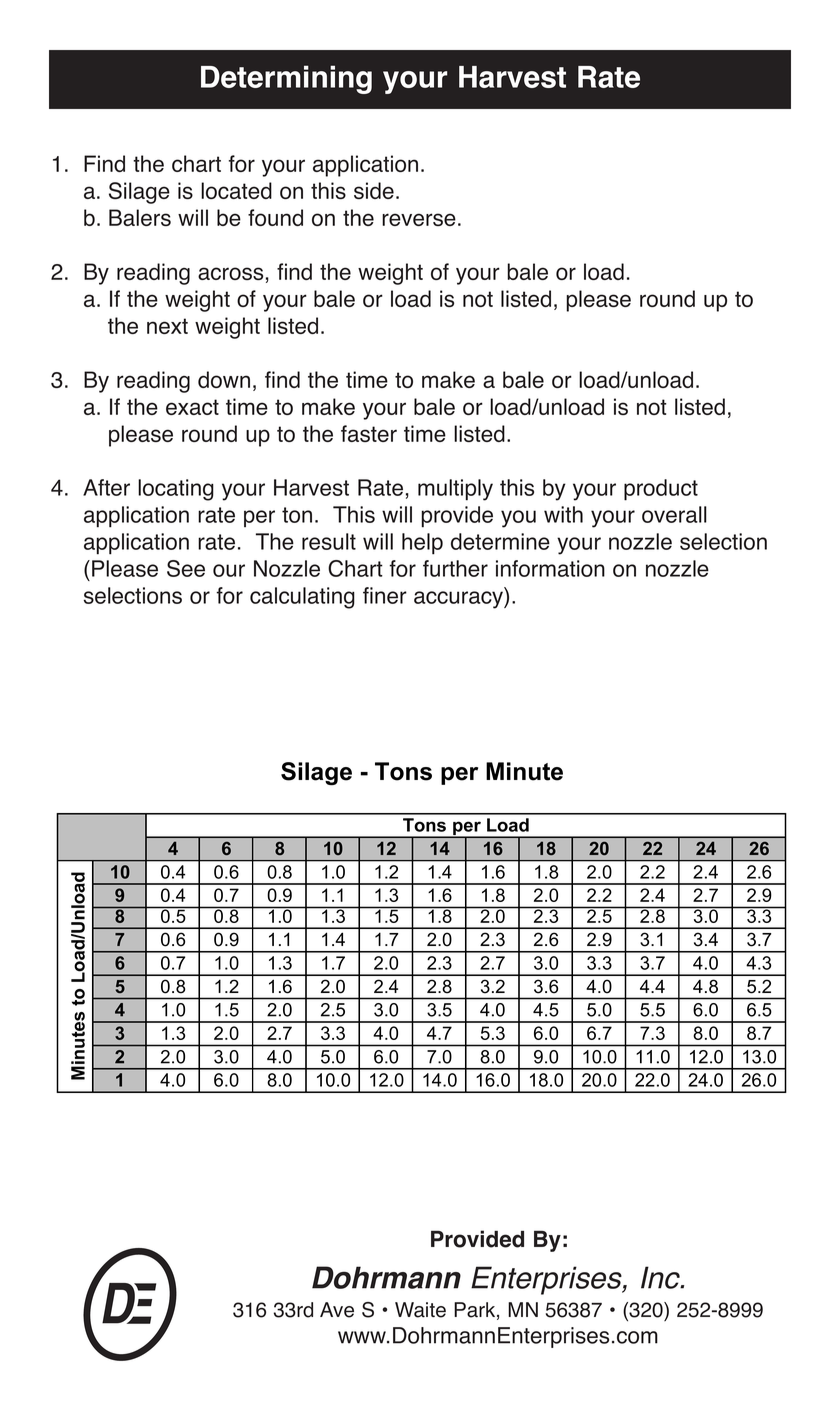 This screenshot has width=840, height=1415. Describe the element at coordinates (385, 595) in the screenshot. I see `finer` at that location.
